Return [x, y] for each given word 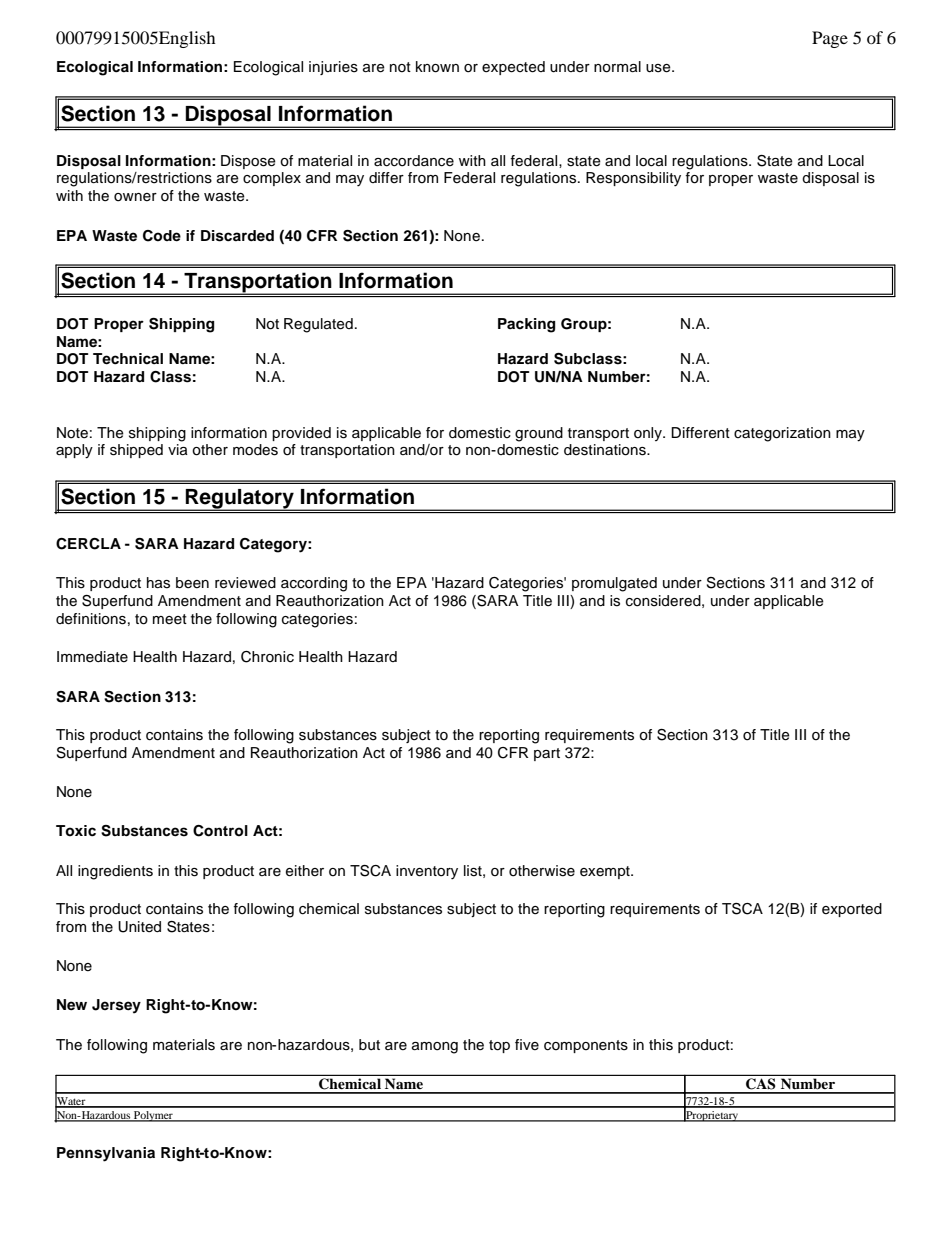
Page [830, 39]
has [158, 583]
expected [513, 68]
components [586, 1046]
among [435, 1048]
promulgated [614, 584]
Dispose [248, 162]
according [314, 584]
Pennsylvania [106, 1154]
